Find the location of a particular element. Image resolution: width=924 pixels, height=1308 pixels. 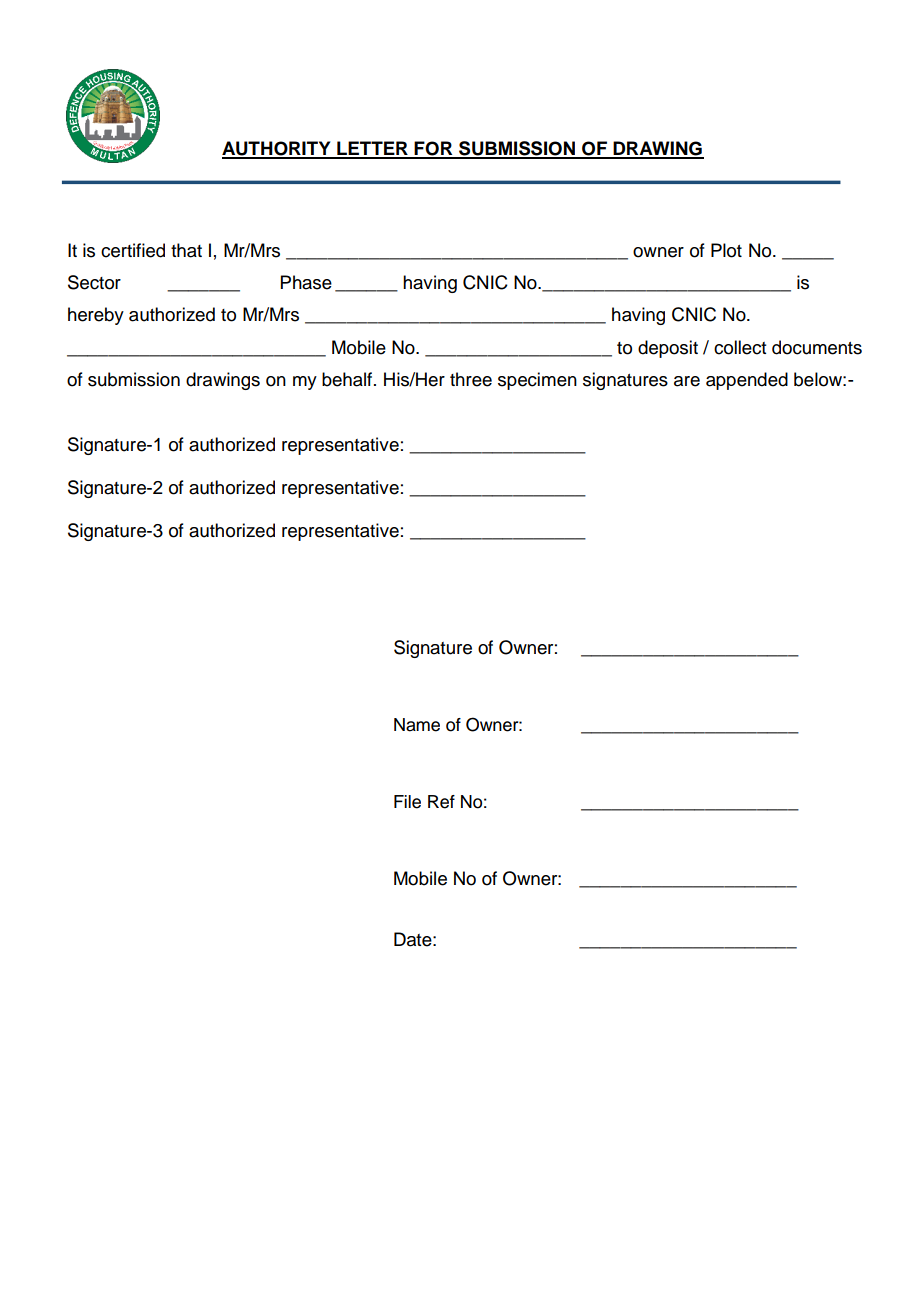

Name is located at coordinates (417, 725).
